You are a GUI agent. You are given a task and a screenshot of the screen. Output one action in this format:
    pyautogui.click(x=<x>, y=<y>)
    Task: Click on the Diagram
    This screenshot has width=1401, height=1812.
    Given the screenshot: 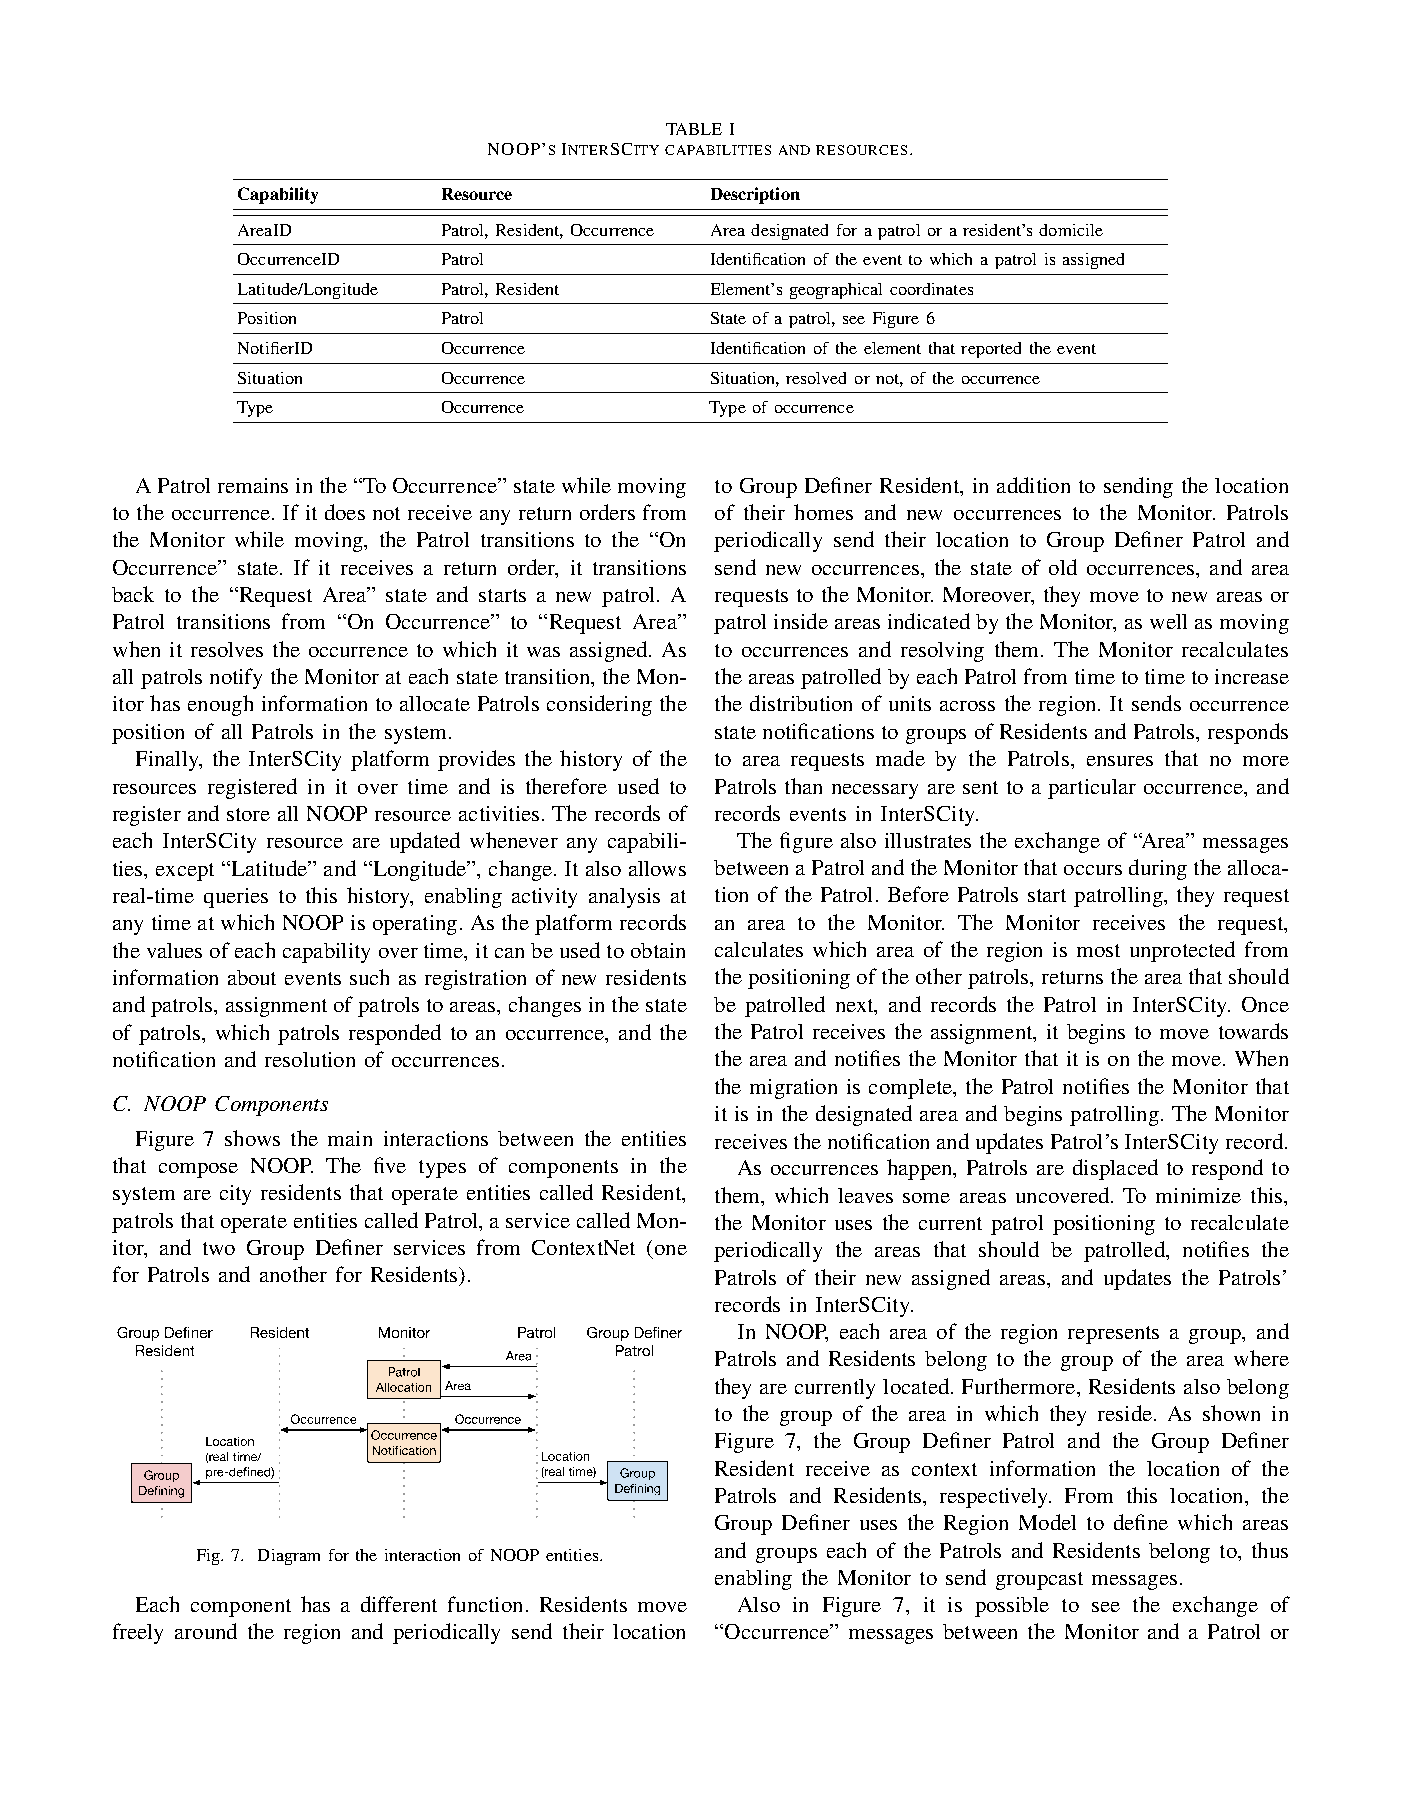 What is the action you would take?
    pyautogui.click(x=289, y=1557)
